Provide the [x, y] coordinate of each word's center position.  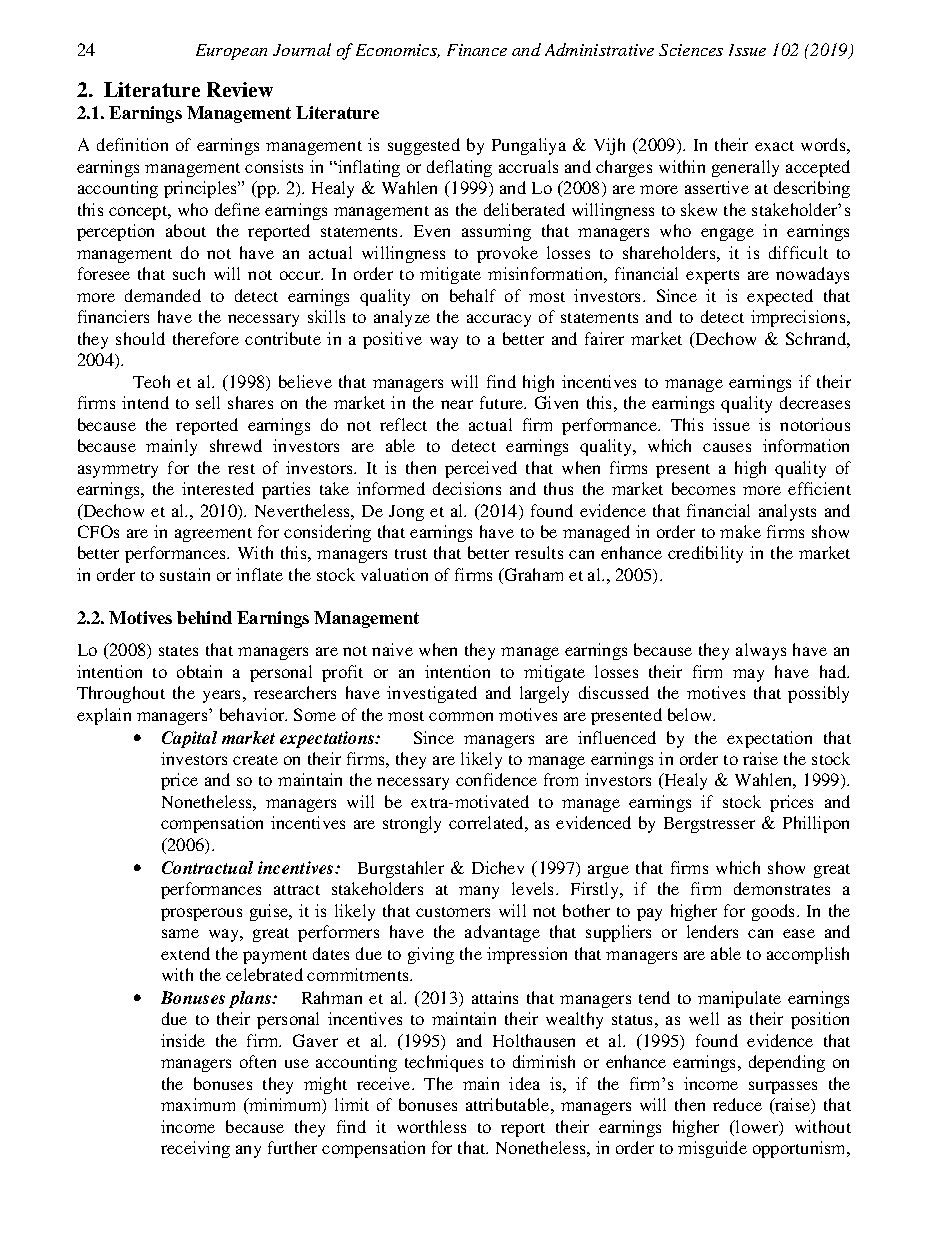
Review [240, 89]
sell [208, 402]
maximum [198, 1104]
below [691, 714]
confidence [496, 779]
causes [727, 447]
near [457, 404]
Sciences [691, 50]
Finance [477, 50]
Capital [189, 739]
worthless [431, 1126]
